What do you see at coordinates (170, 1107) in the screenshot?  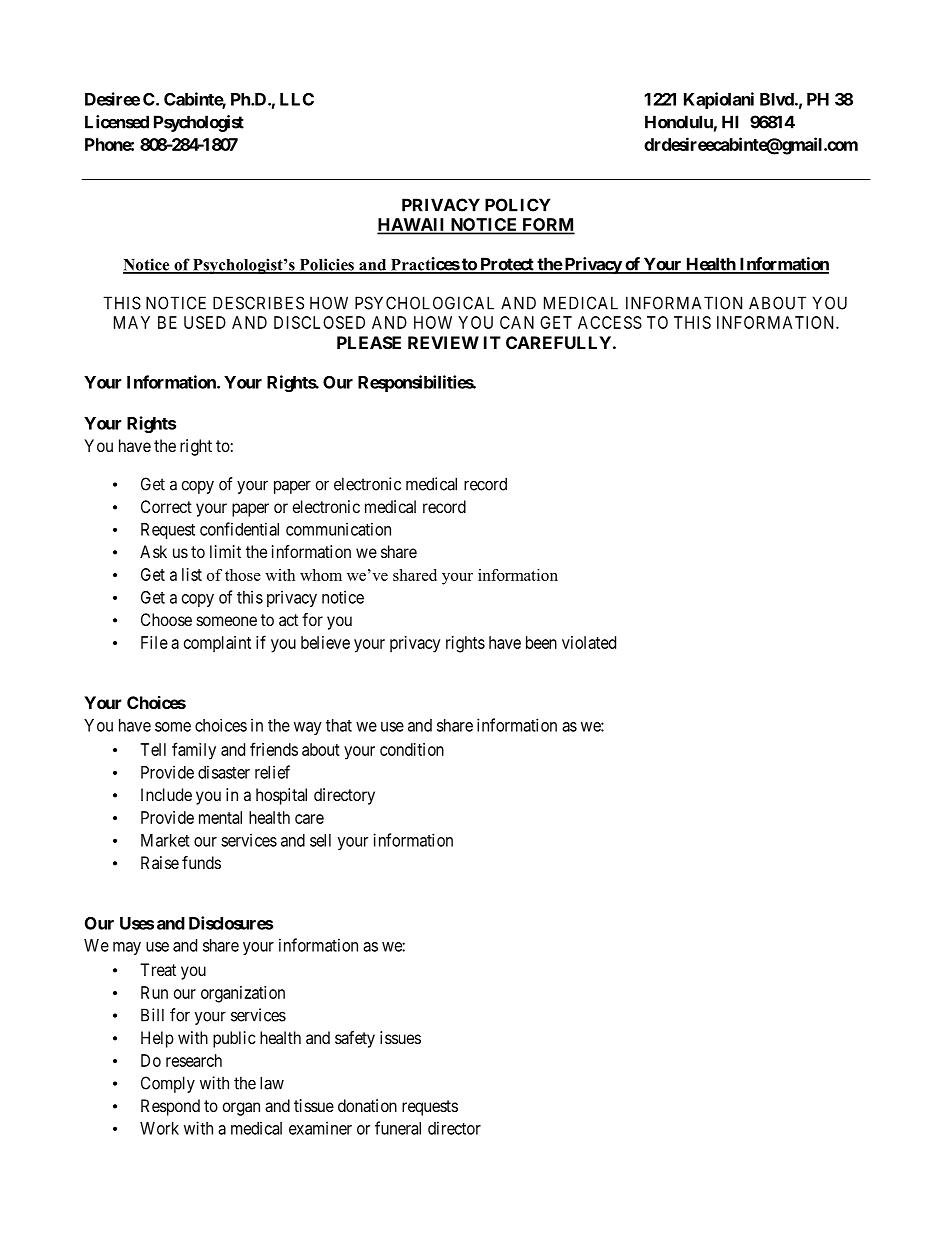 I see `Respond` at bounding box center [170, 1107].
